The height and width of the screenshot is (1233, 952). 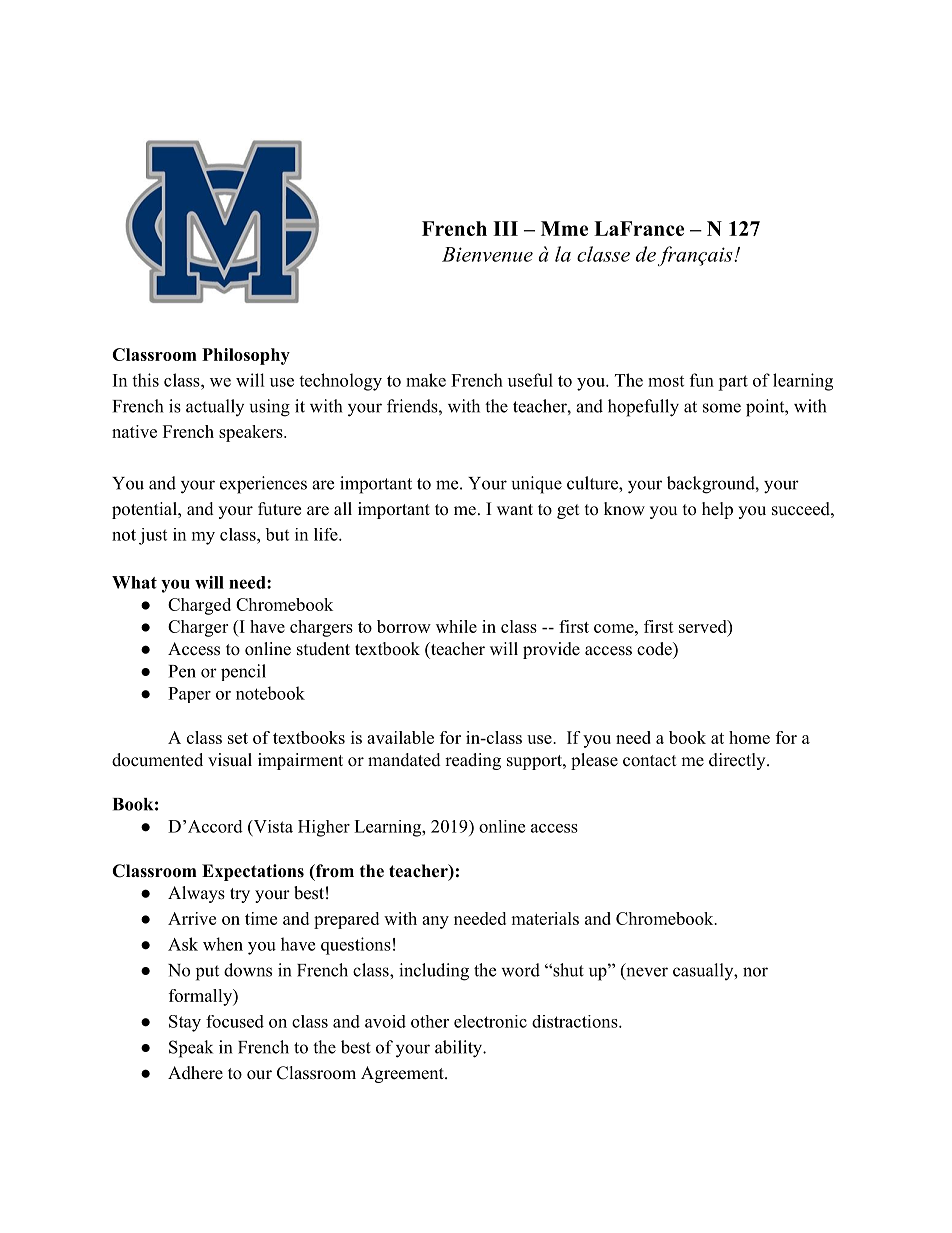 What do you see at coordinates (246, 356) in the screenshot?
I see `Philosophy` at bounding box center [246, 356].
